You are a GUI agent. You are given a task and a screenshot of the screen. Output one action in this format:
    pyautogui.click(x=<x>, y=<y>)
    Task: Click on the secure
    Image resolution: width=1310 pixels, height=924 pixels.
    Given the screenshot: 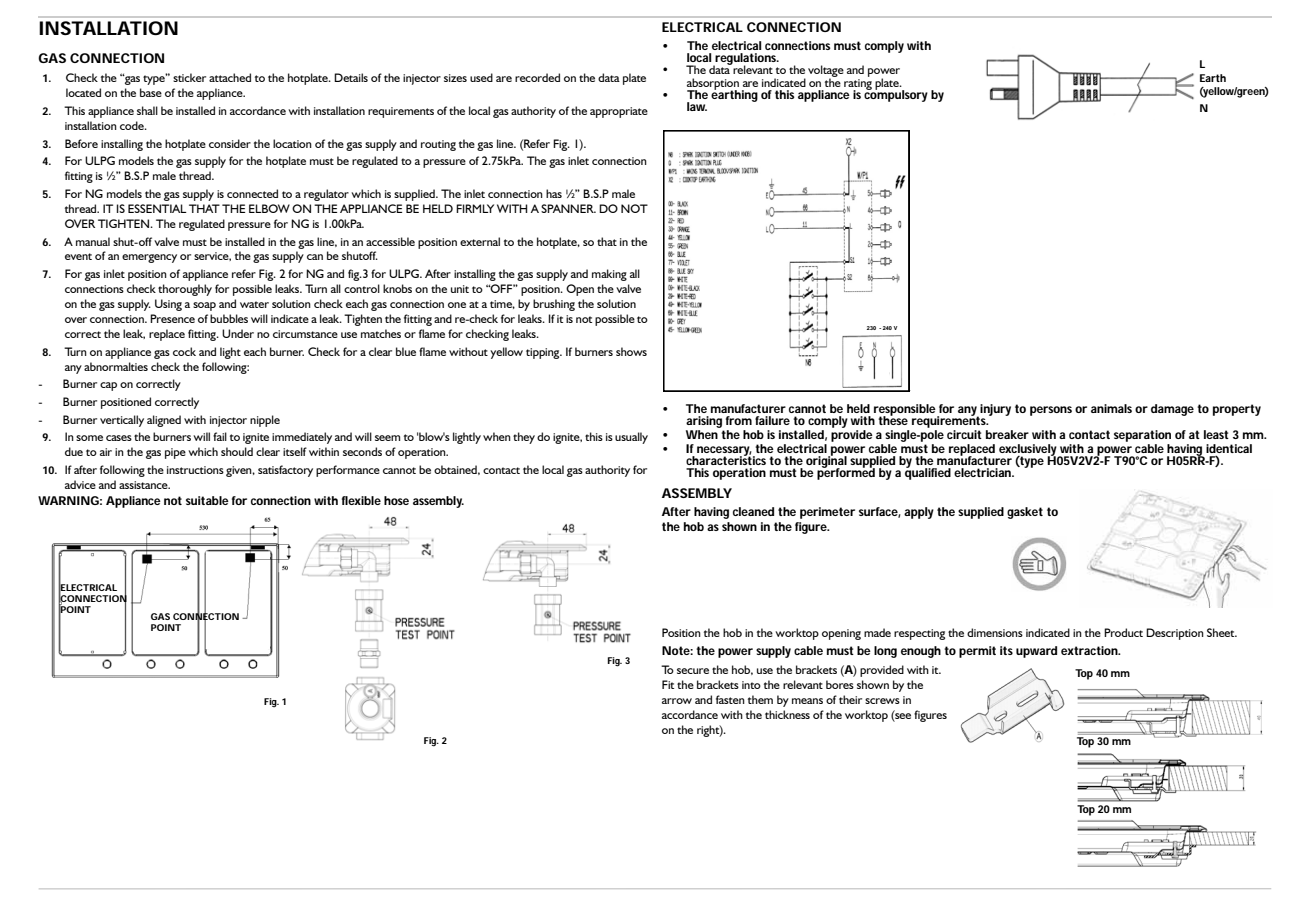 What is the action you would take?
    pyautogui.click(x=693, y=671)
